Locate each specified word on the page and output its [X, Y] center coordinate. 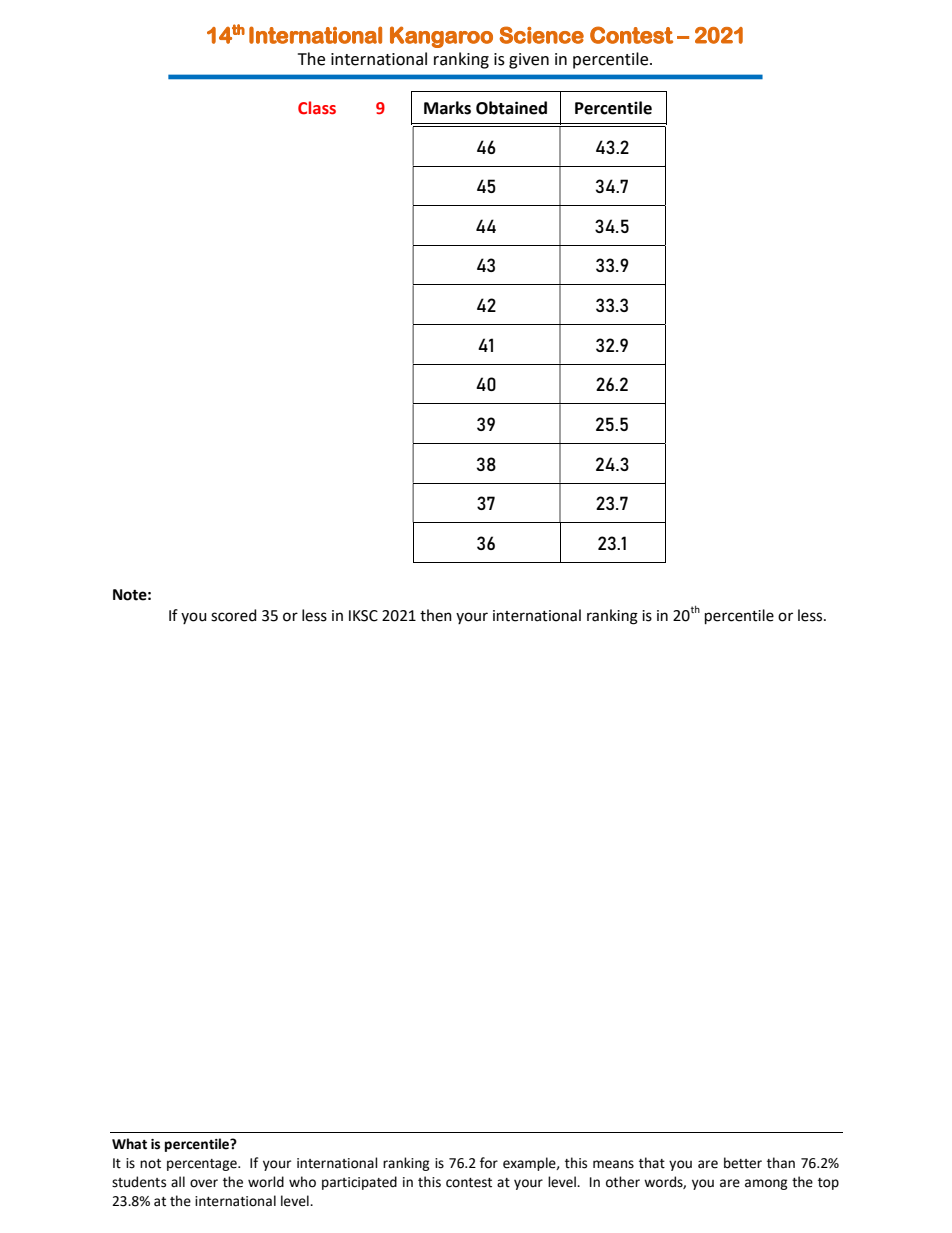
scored [234, 615]
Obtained [511, 108]
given [529, 61]
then [436, 615]
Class [317, 108]
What [129, 1144]
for [489, 1163]
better [743, 1163]
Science [542, 35]
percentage [203, 1165]
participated [359, 1183]
